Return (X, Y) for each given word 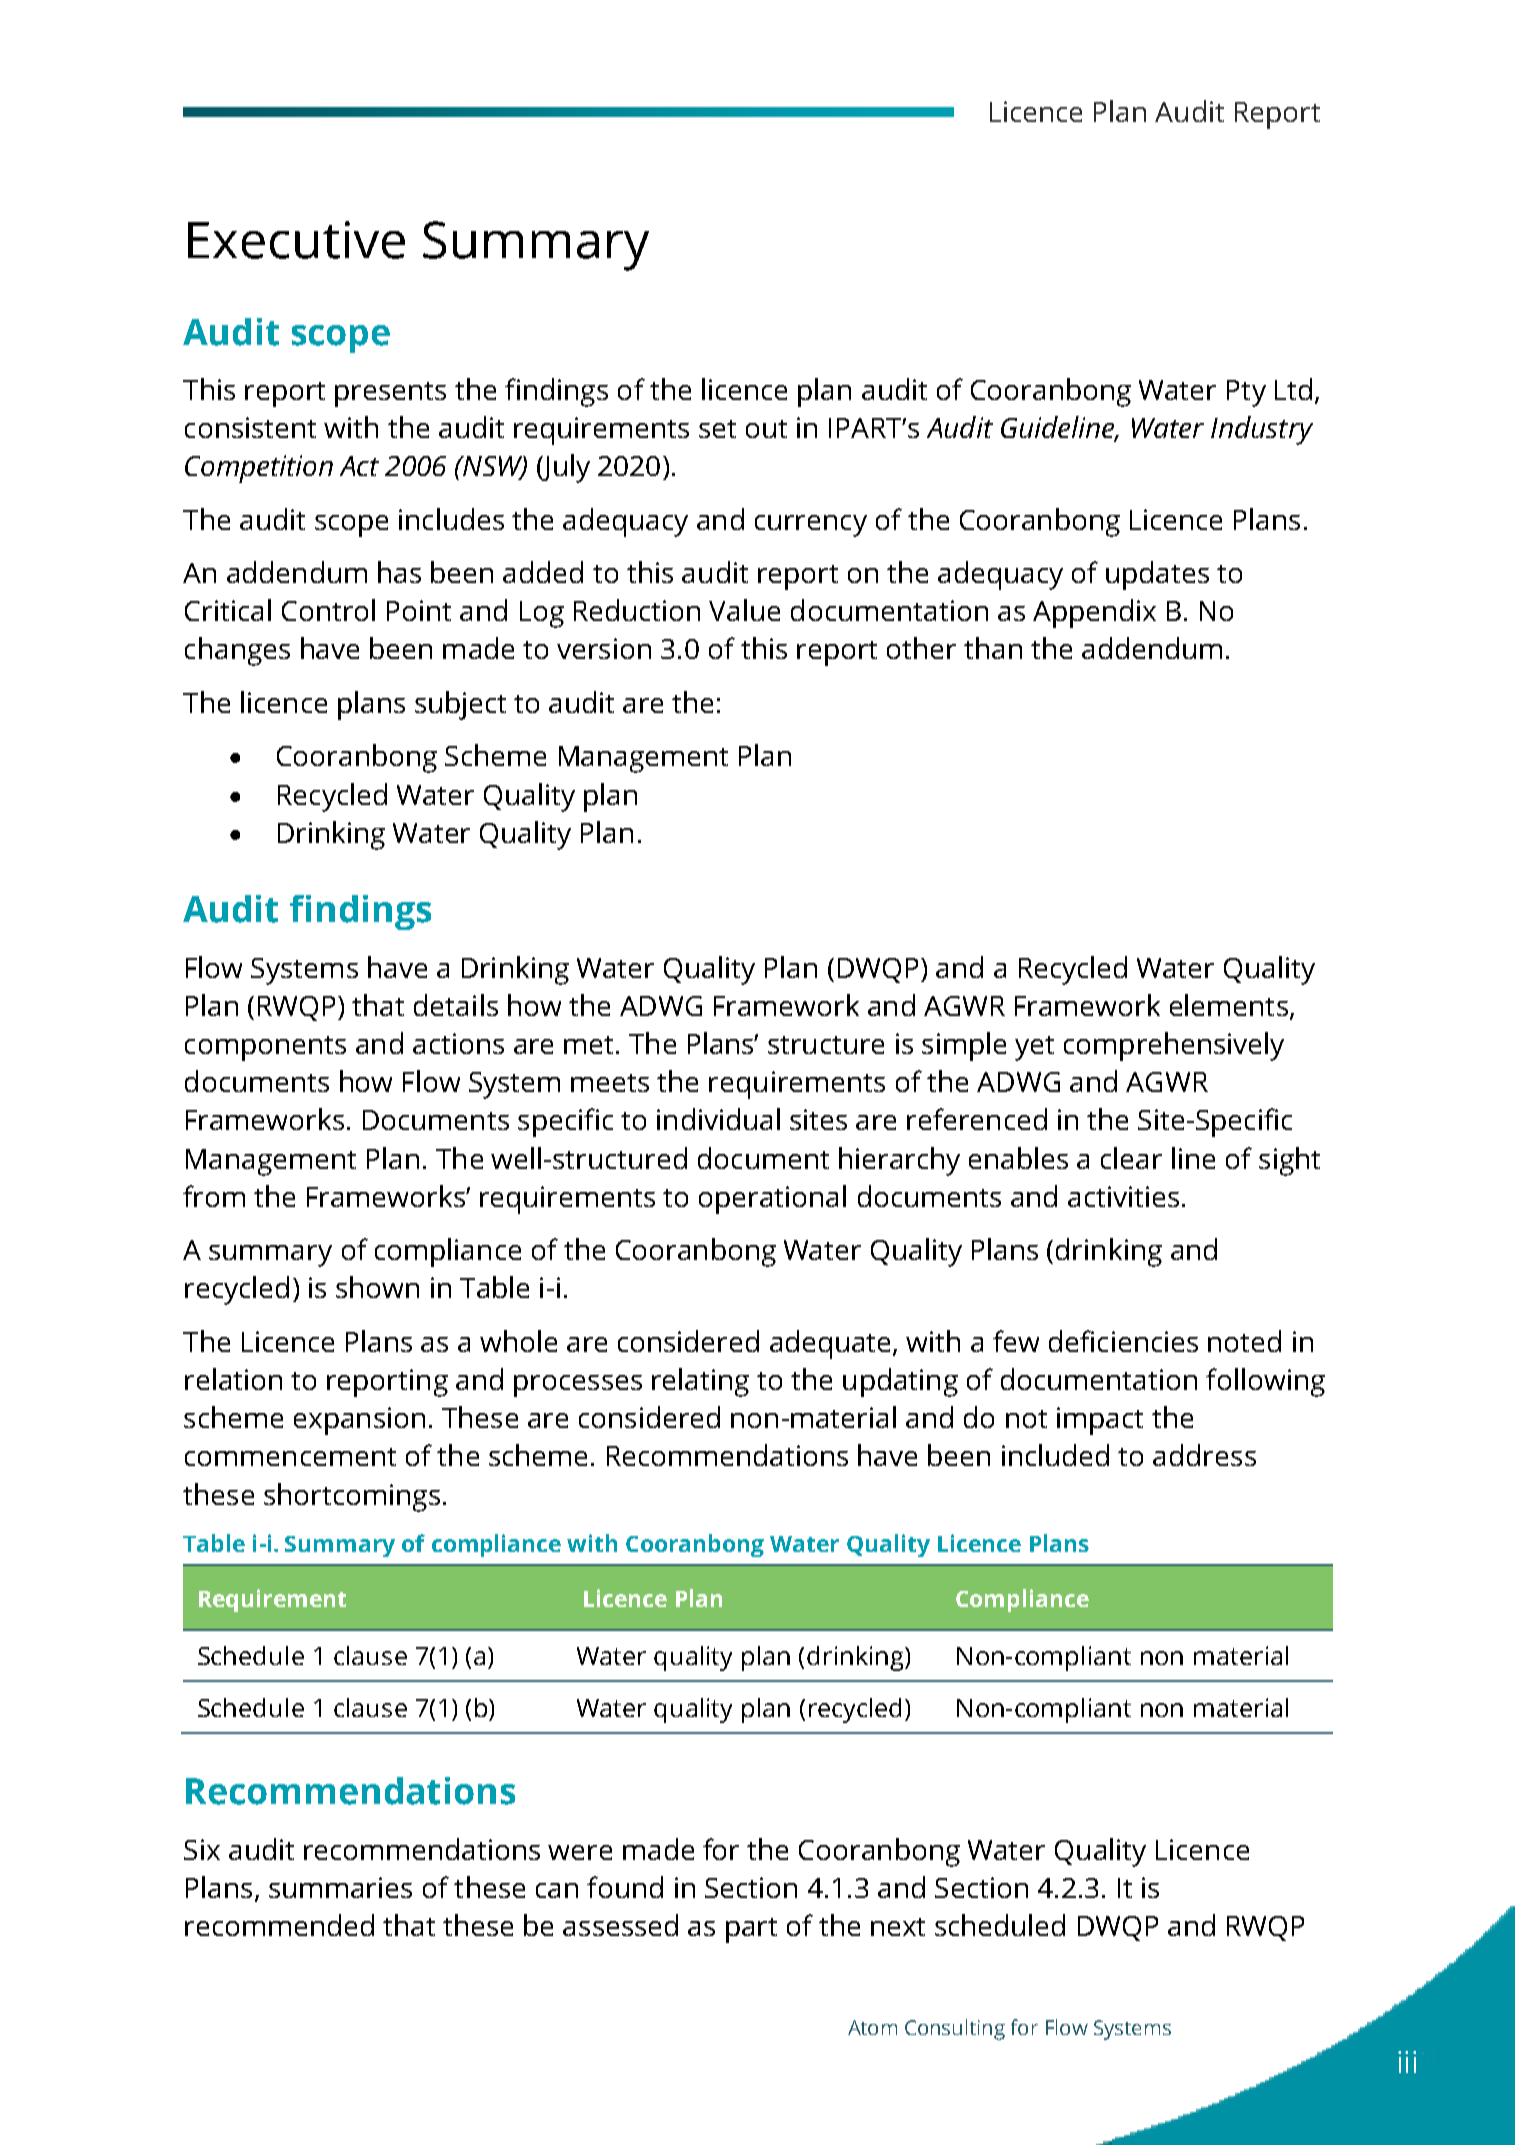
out (766, 429)
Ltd (1293, 389)
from (214, 1196)
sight (1289, 1161)
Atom (872, 2027)
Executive (296, 240)
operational (772, 1199)
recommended (279, 1925)
